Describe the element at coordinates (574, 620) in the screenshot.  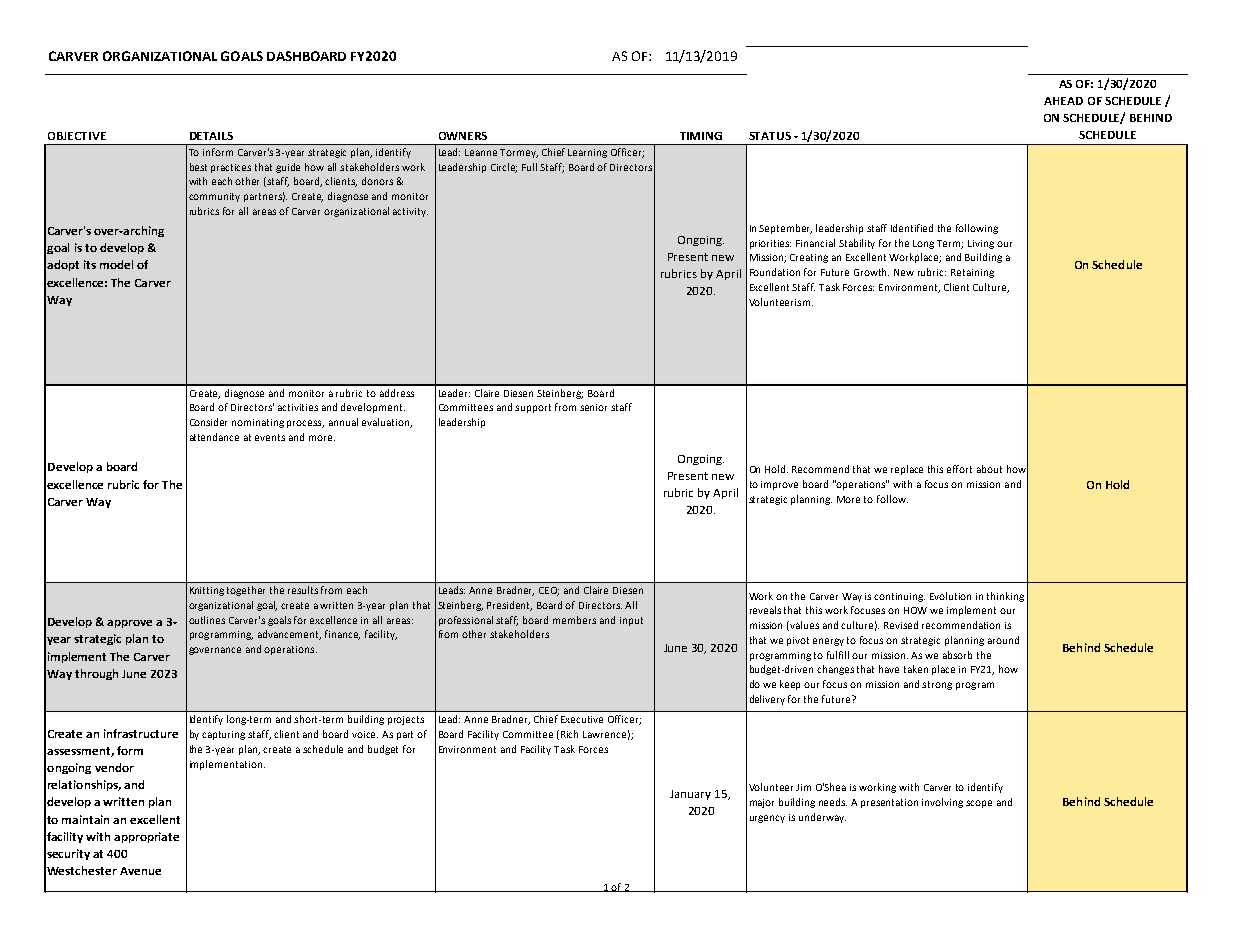
I see `members` at that location.
